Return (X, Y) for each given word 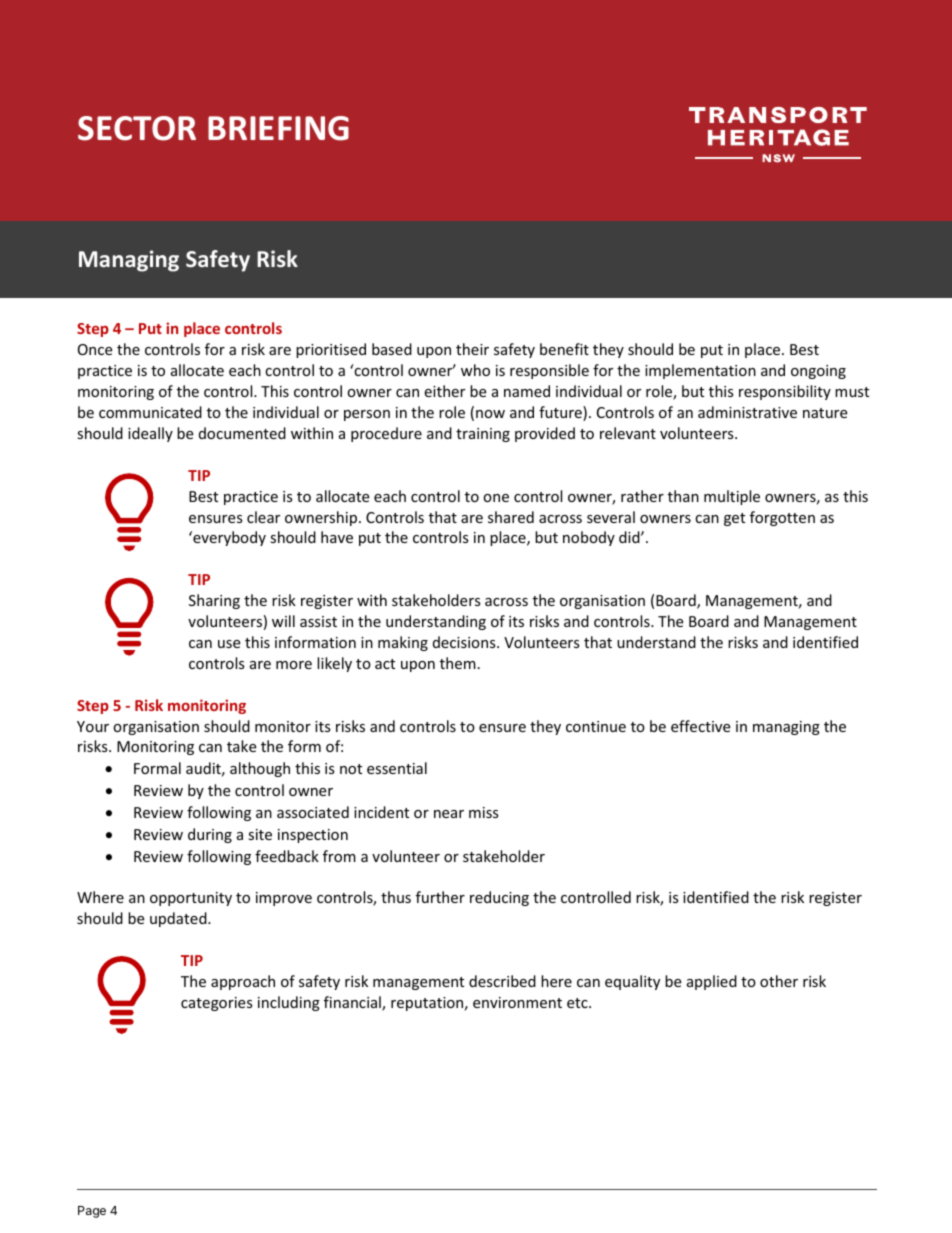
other (779, 981)
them (458, 663)
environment (517, 1002)
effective (700, 726)
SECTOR (137, 128)
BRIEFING (278, 128)
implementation (700, 371)
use (229, 644)
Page (92, 1212)
